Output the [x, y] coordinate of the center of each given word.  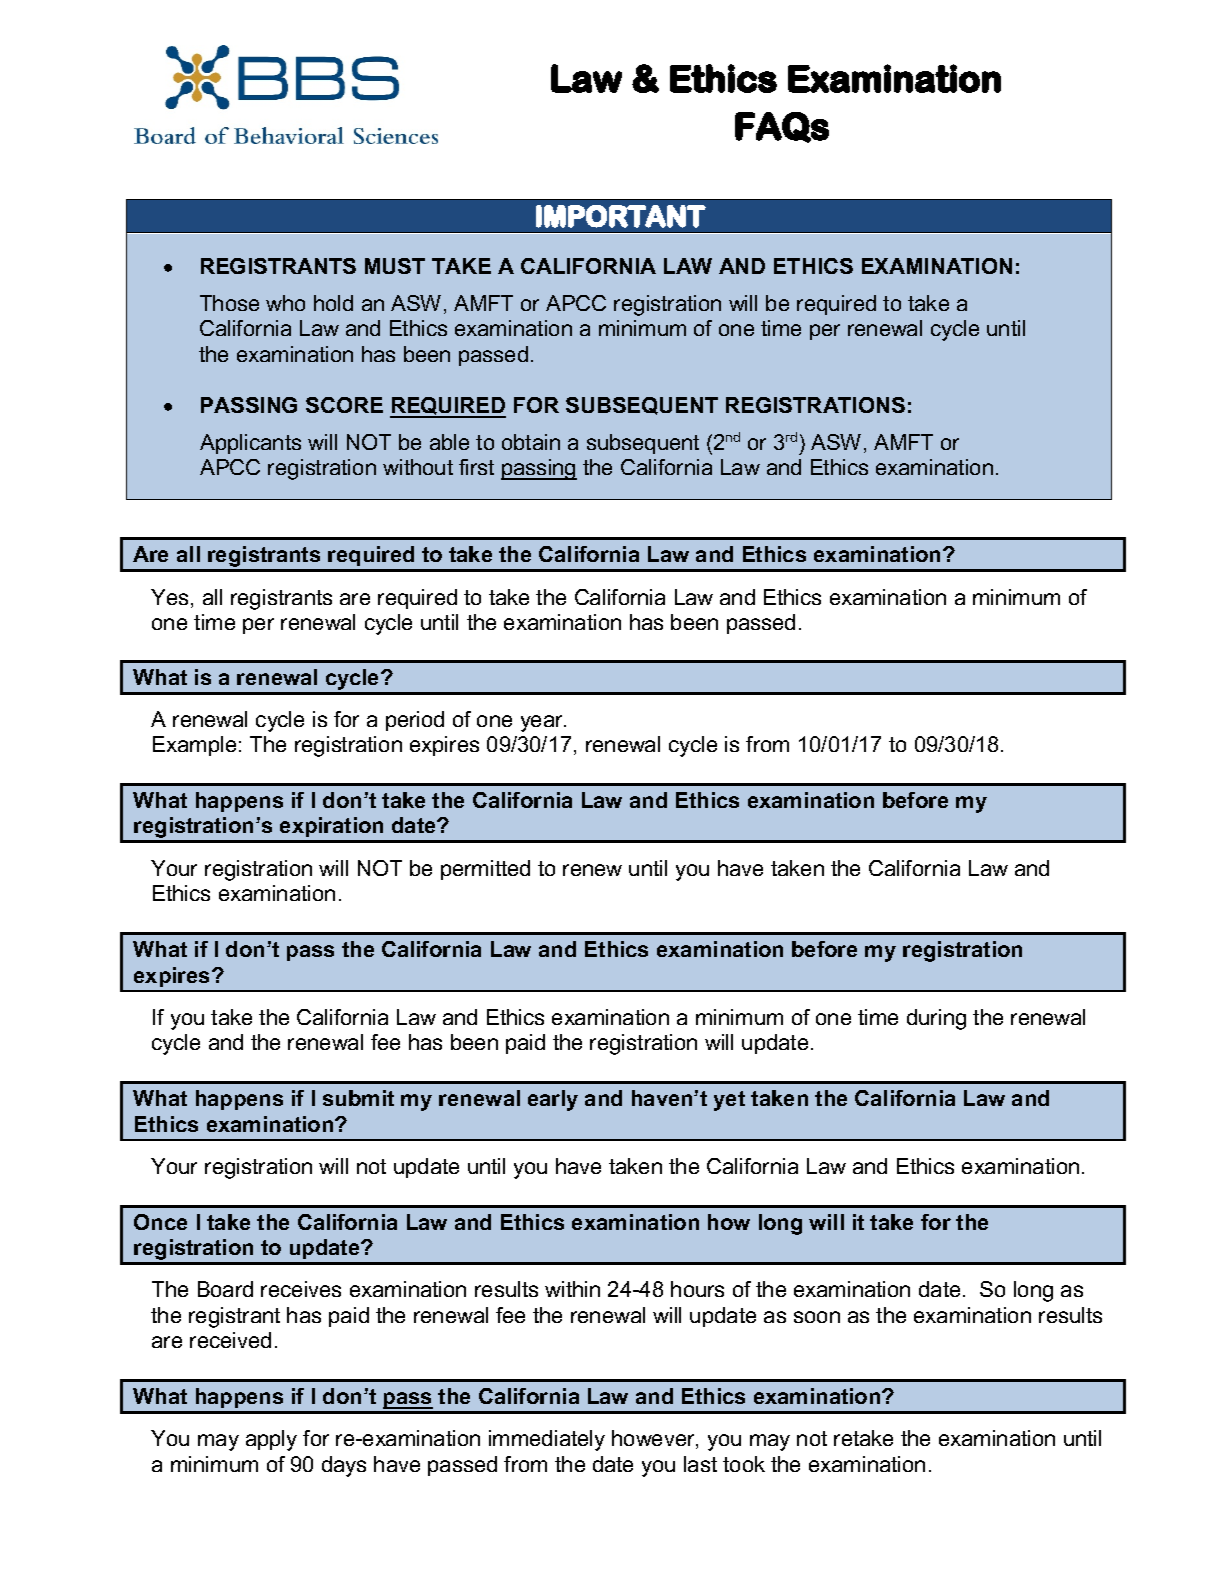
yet [729, 1101]
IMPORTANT [621, 216]
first [476, 467]
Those [229, 303]
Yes [169, 597]
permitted [485, 870]
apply [271, 1440]
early [553, 1100]
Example [194, 746]
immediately [547, 1440]
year [543, 723]
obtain [531, 442]
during [936, 1019]
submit [358, 1098]
